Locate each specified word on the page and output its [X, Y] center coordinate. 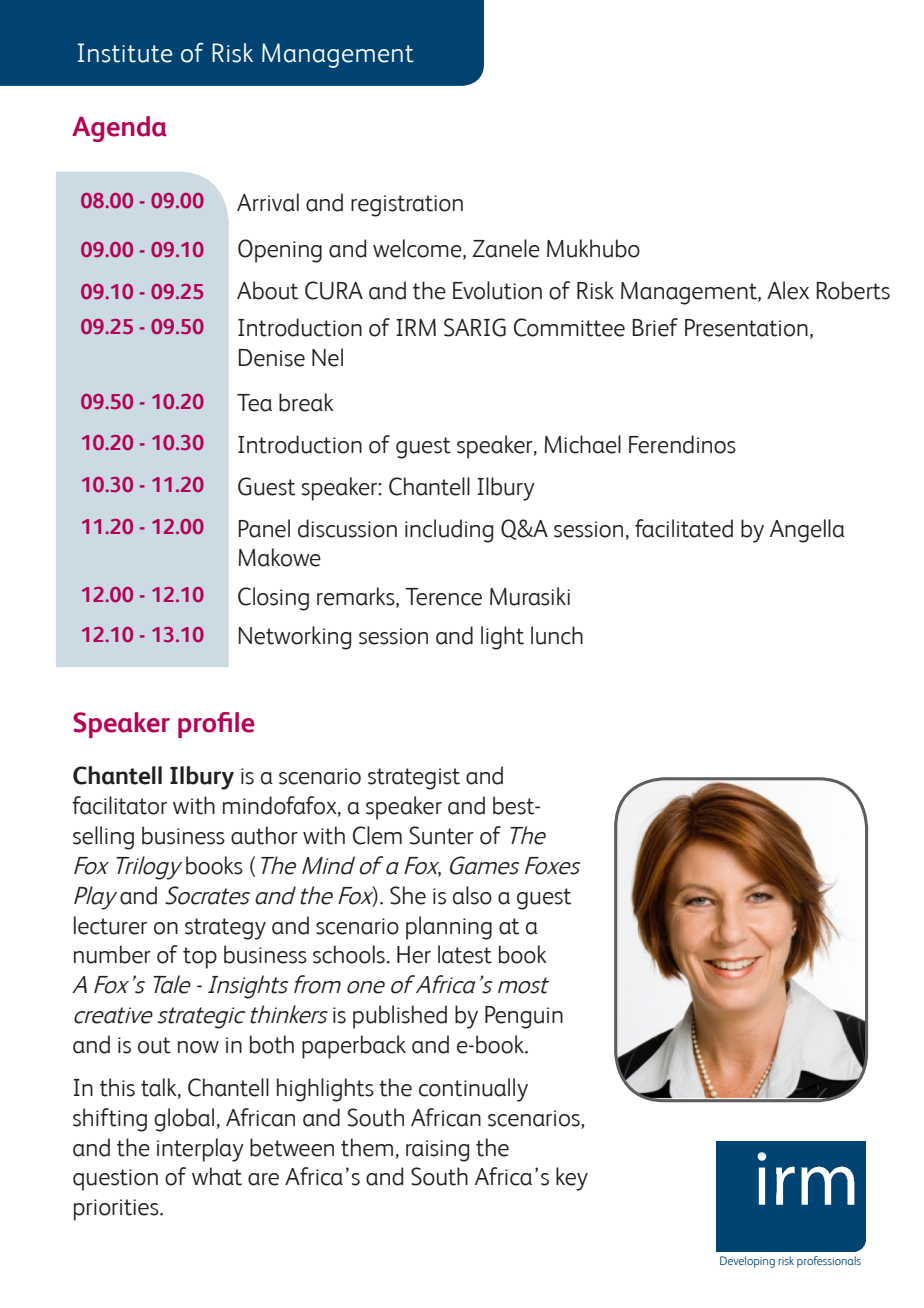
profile [216, 725]
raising [437, 1151]
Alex [788, 290]
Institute [125, 53]
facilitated [684, 528]
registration [407, 206]
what [217, 1176]
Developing [747, 1262]
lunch [557, 635]
